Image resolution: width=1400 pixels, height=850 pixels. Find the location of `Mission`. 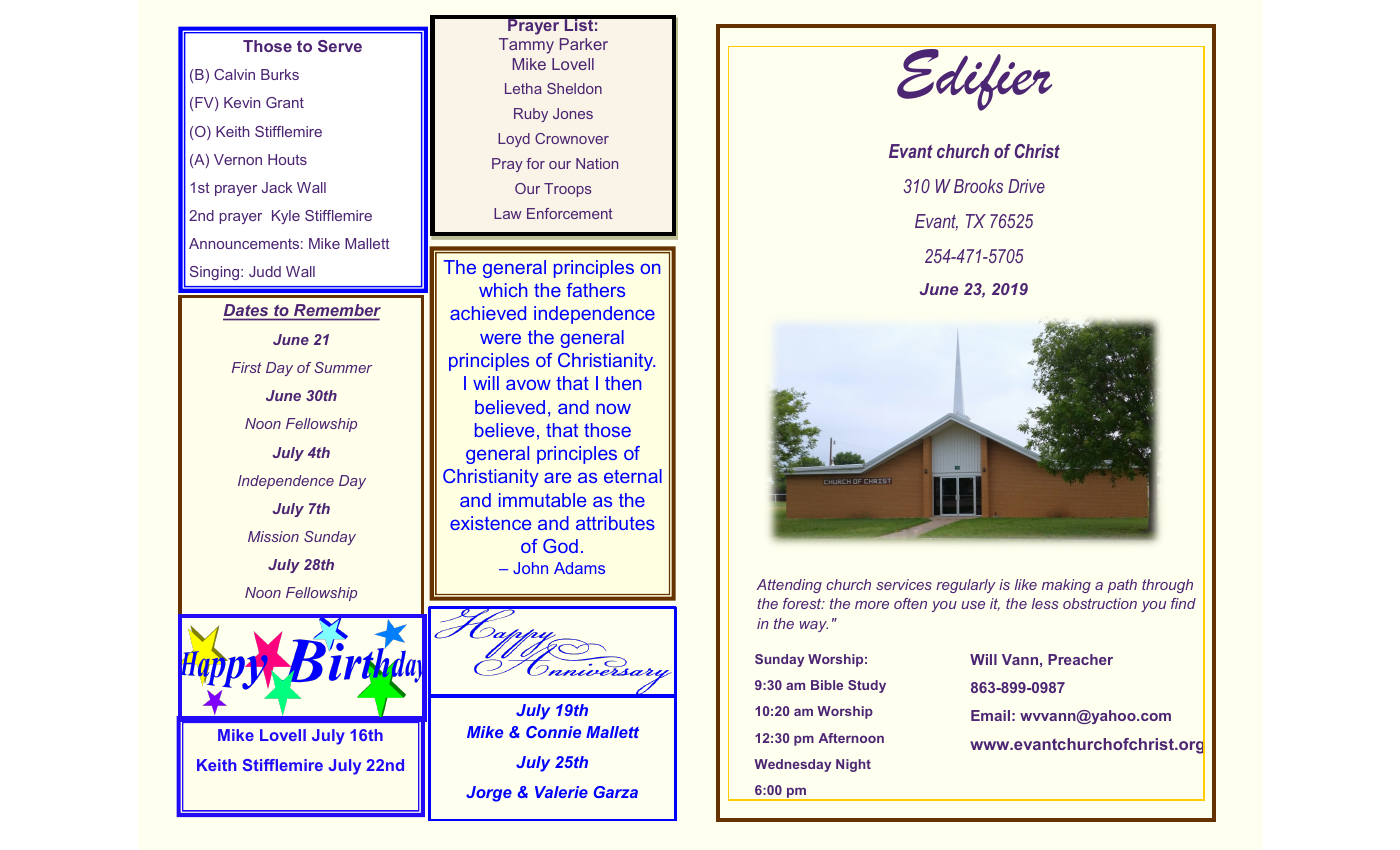

Mission is located at coordinates (273, 536).
